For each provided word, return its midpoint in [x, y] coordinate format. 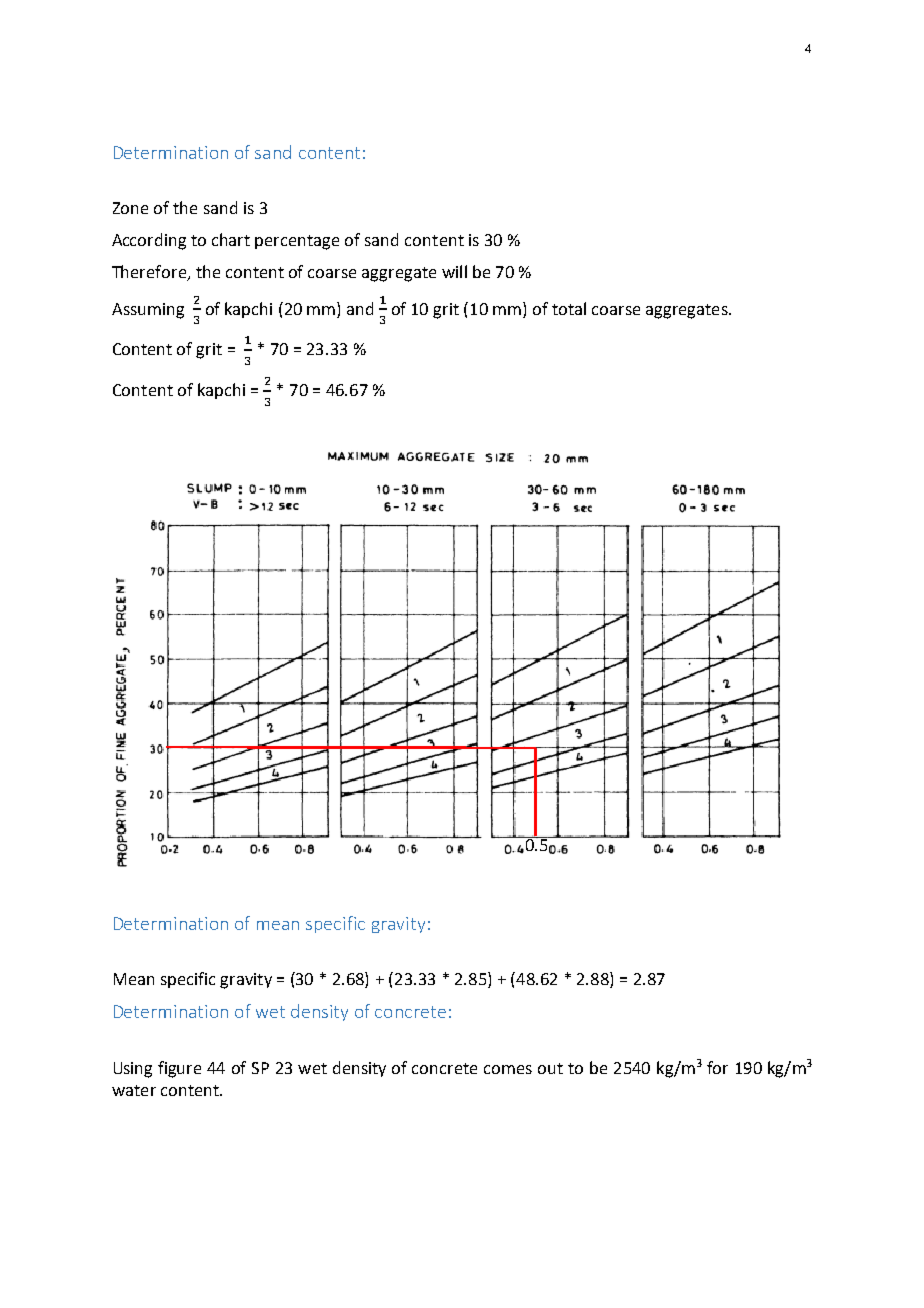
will [454, 271]
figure [179, 1069]
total [569, 308]
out [550, 1068]
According [149, 241]
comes [508, 1069]
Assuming [148, 311]
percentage [297, 242]
